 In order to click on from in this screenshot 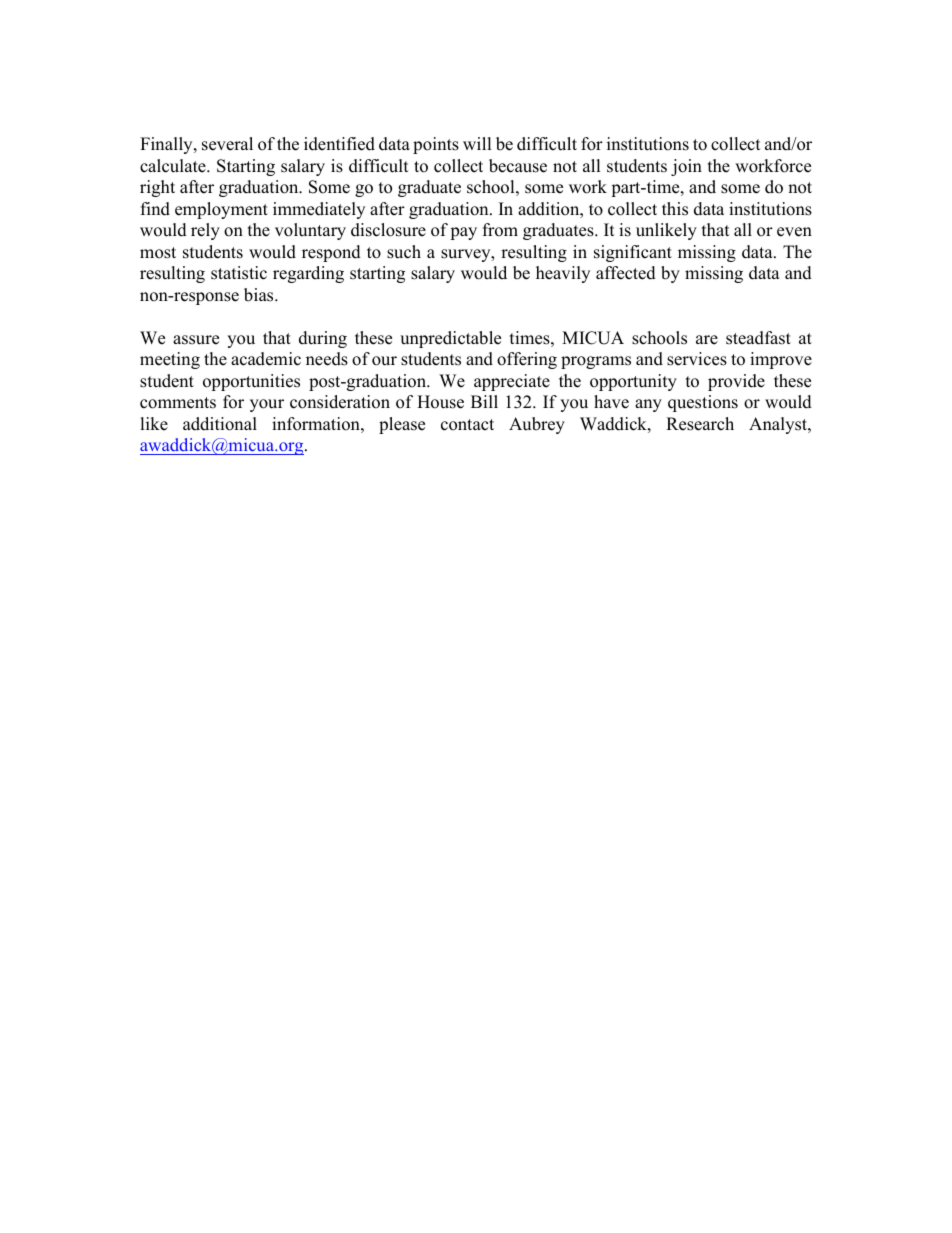, I will do `click(500, 230)`.
